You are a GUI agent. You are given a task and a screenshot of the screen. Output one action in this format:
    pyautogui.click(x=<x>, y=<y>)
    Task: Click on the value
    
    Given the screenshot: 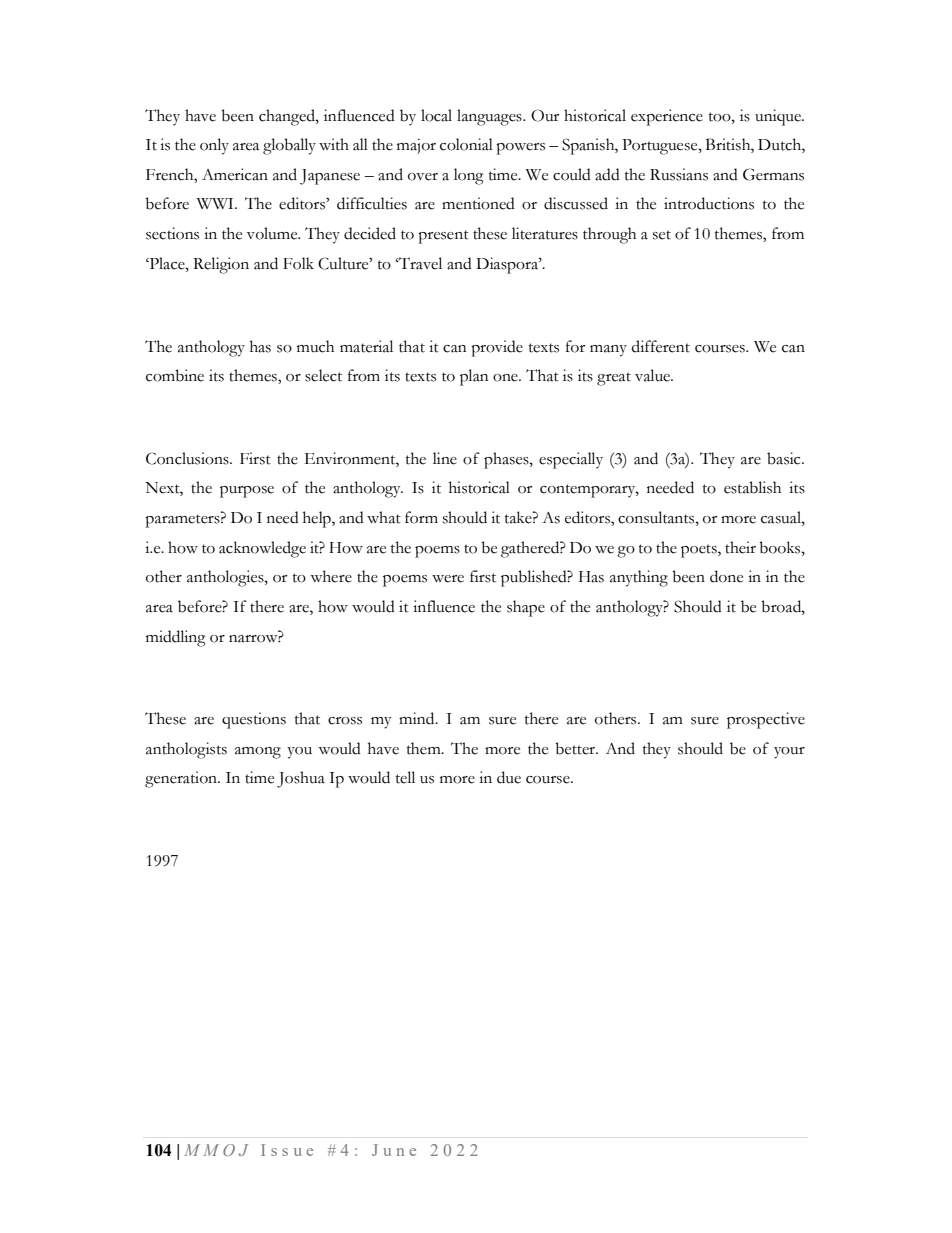 What is the action you would take?
    pyautogui.click(x=654, y=375)
